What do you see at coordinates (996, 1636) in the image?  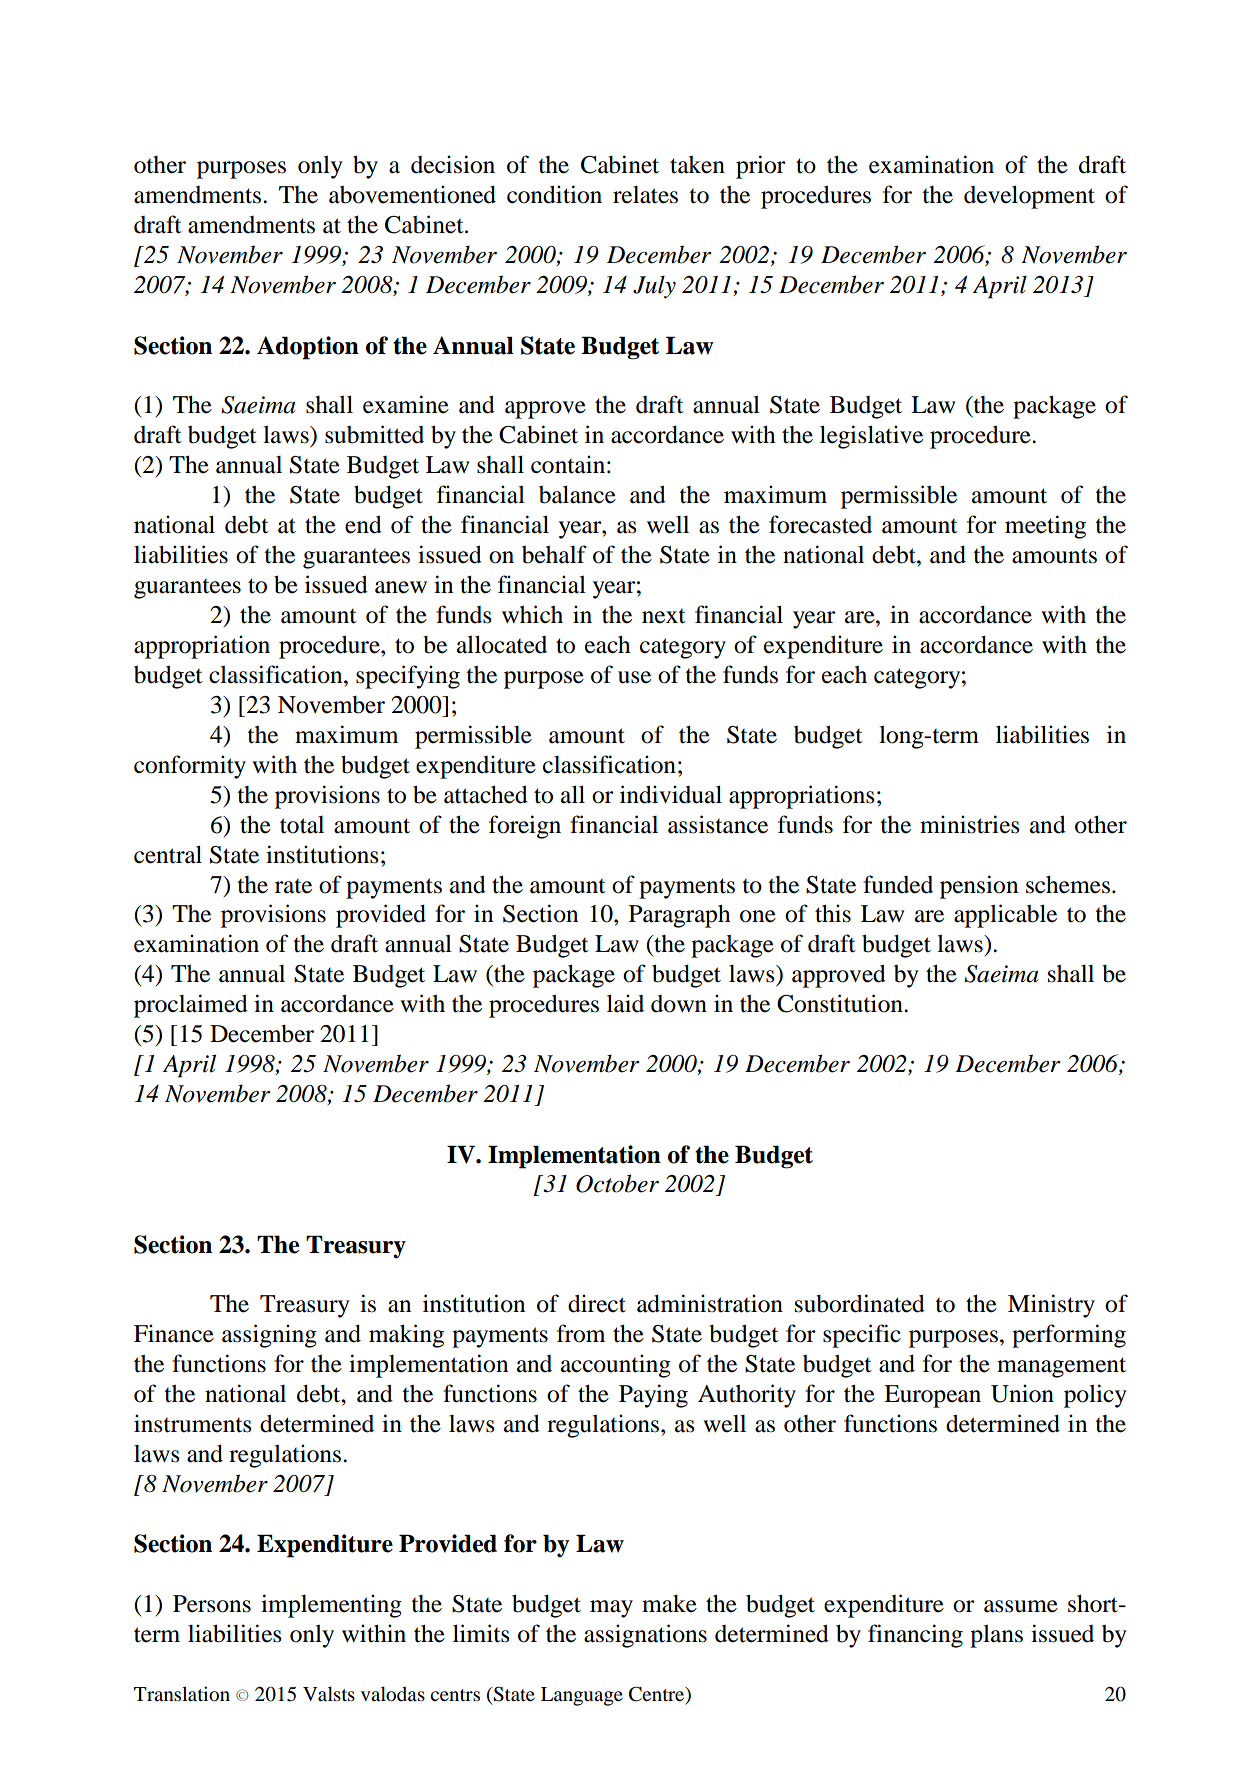 I see `plans` at bounding box center [996, 1636].
